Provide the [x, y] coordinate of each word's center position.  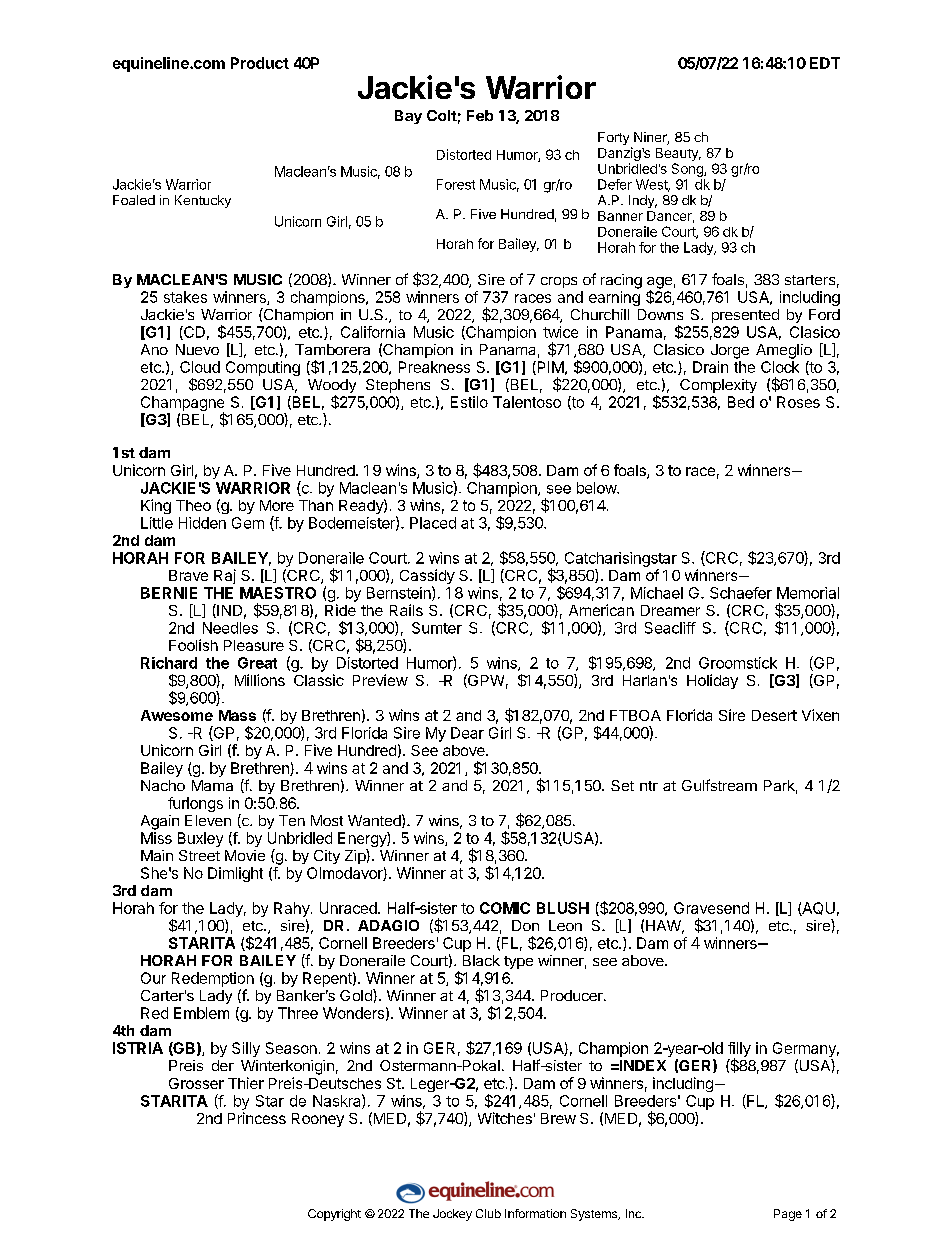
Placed [433, 523]
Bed [741, 402]
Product [260, 63]
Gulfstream [719, 785]
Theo [193, 505]
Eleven [208, 820]
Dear [467, 733]
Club [488, 1213]
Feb [480, 115]
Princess [257, 1118]
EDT [825, 63]
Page [788, 1215]
